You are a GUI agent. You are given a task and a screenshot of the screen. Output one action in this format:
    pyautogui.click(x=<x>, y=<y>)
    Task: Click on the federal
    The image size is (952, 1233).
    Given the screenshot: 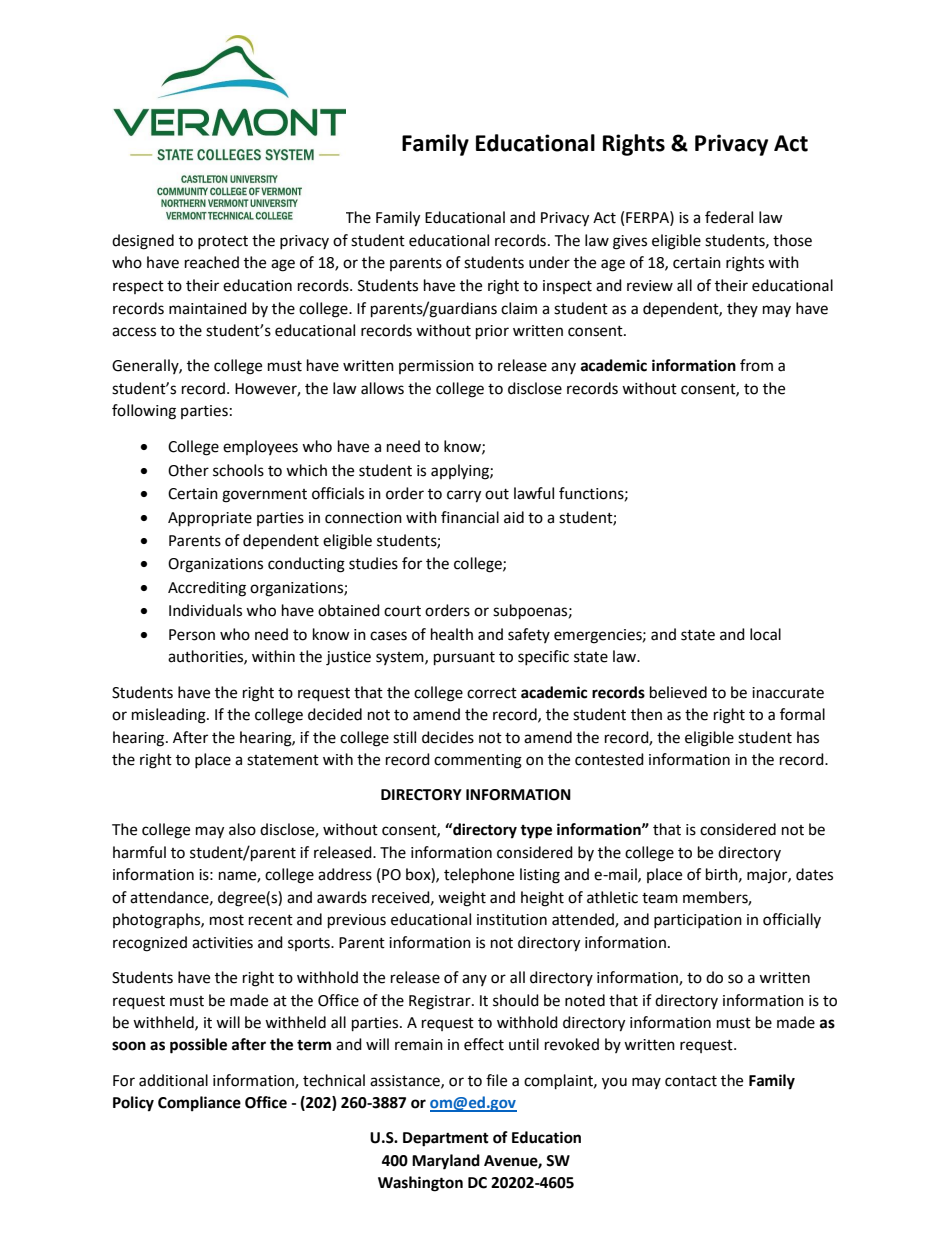 What is the action you would take?
    pyautogui.click(x=729, y=217)
